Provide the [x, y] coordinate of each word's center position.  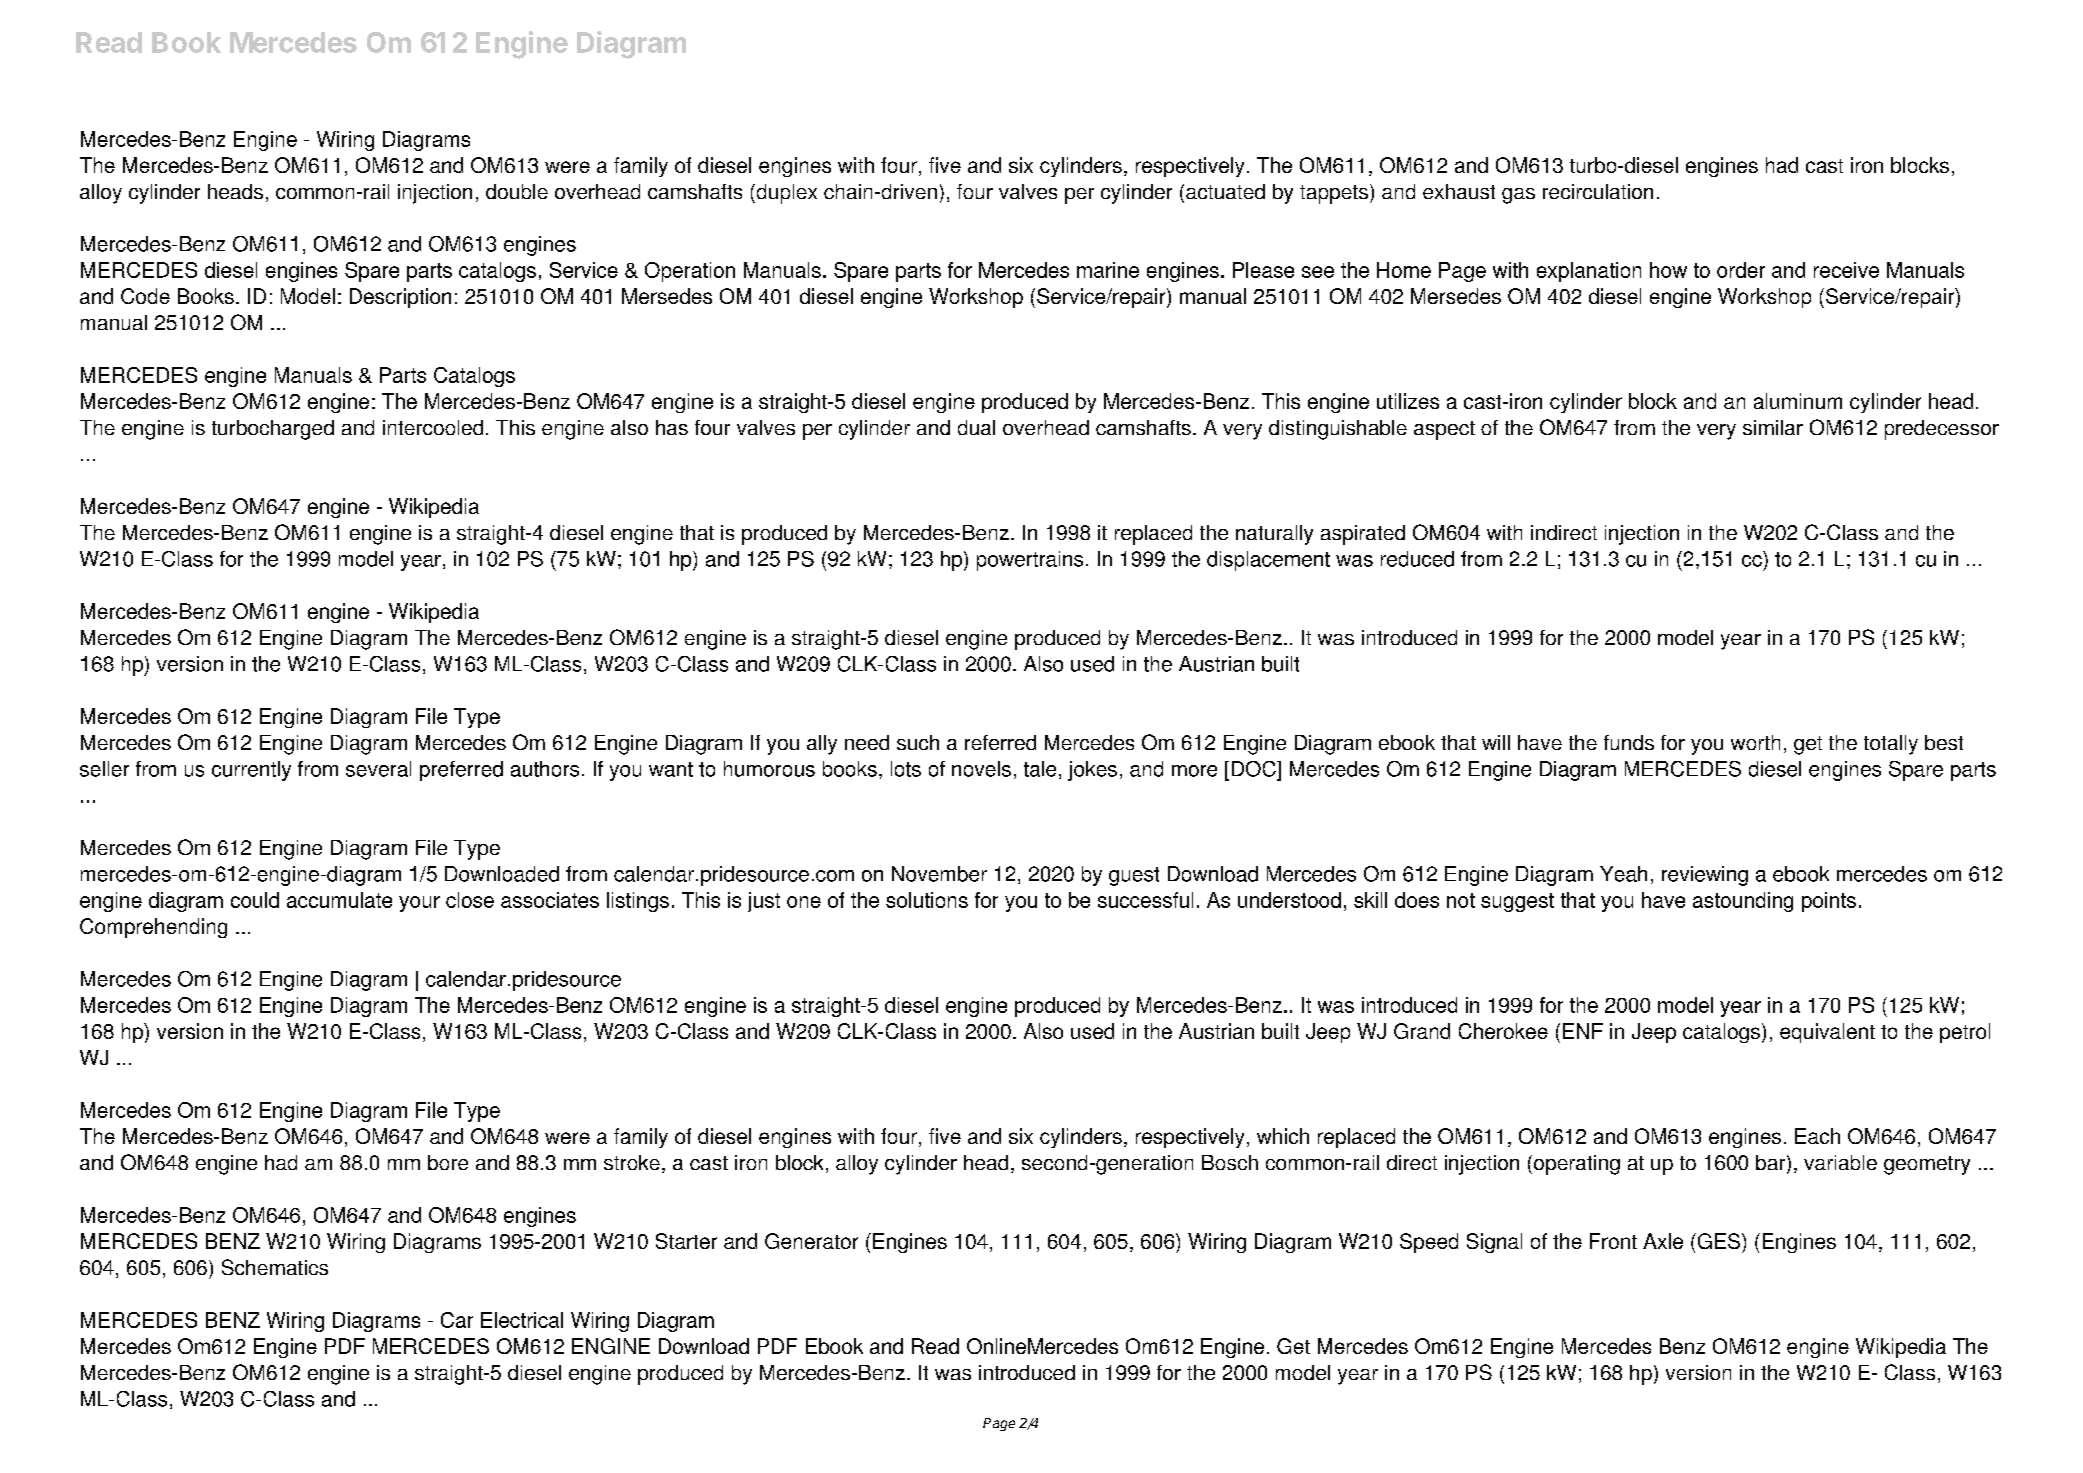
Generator [811, 1241]
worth [1755, 742]
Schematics [275, 1267]
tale [1040, 769]
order [1741, 270]
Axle [1663, 1241]
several [378, 769]
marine [1108, 270]
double [517, 191]
